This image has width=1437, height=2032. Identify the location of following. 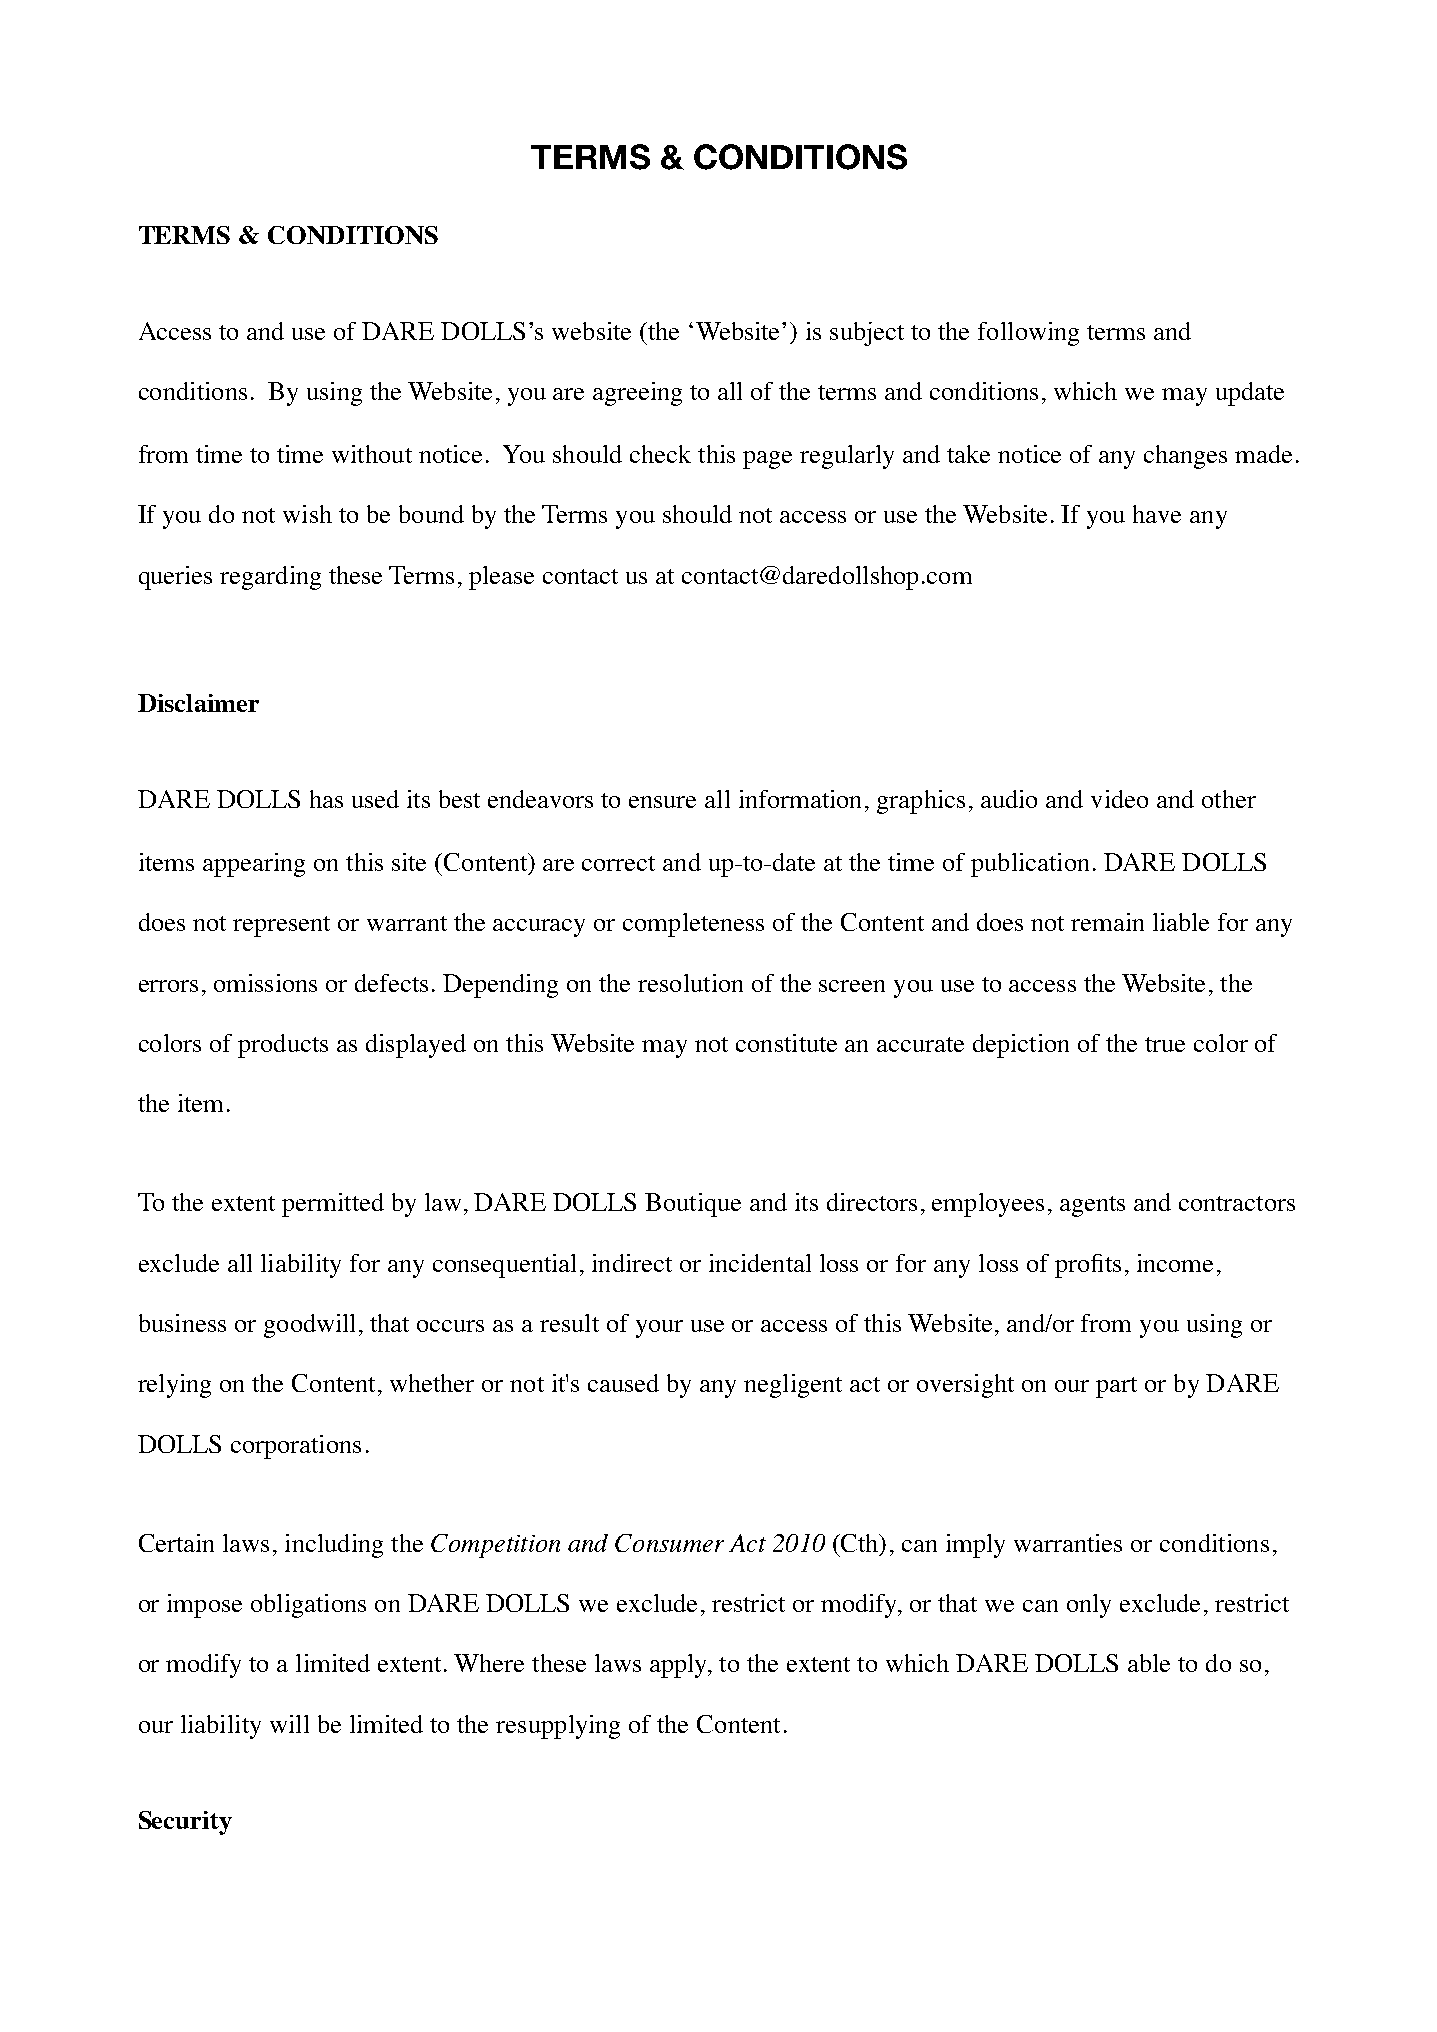
(1028, 334).
